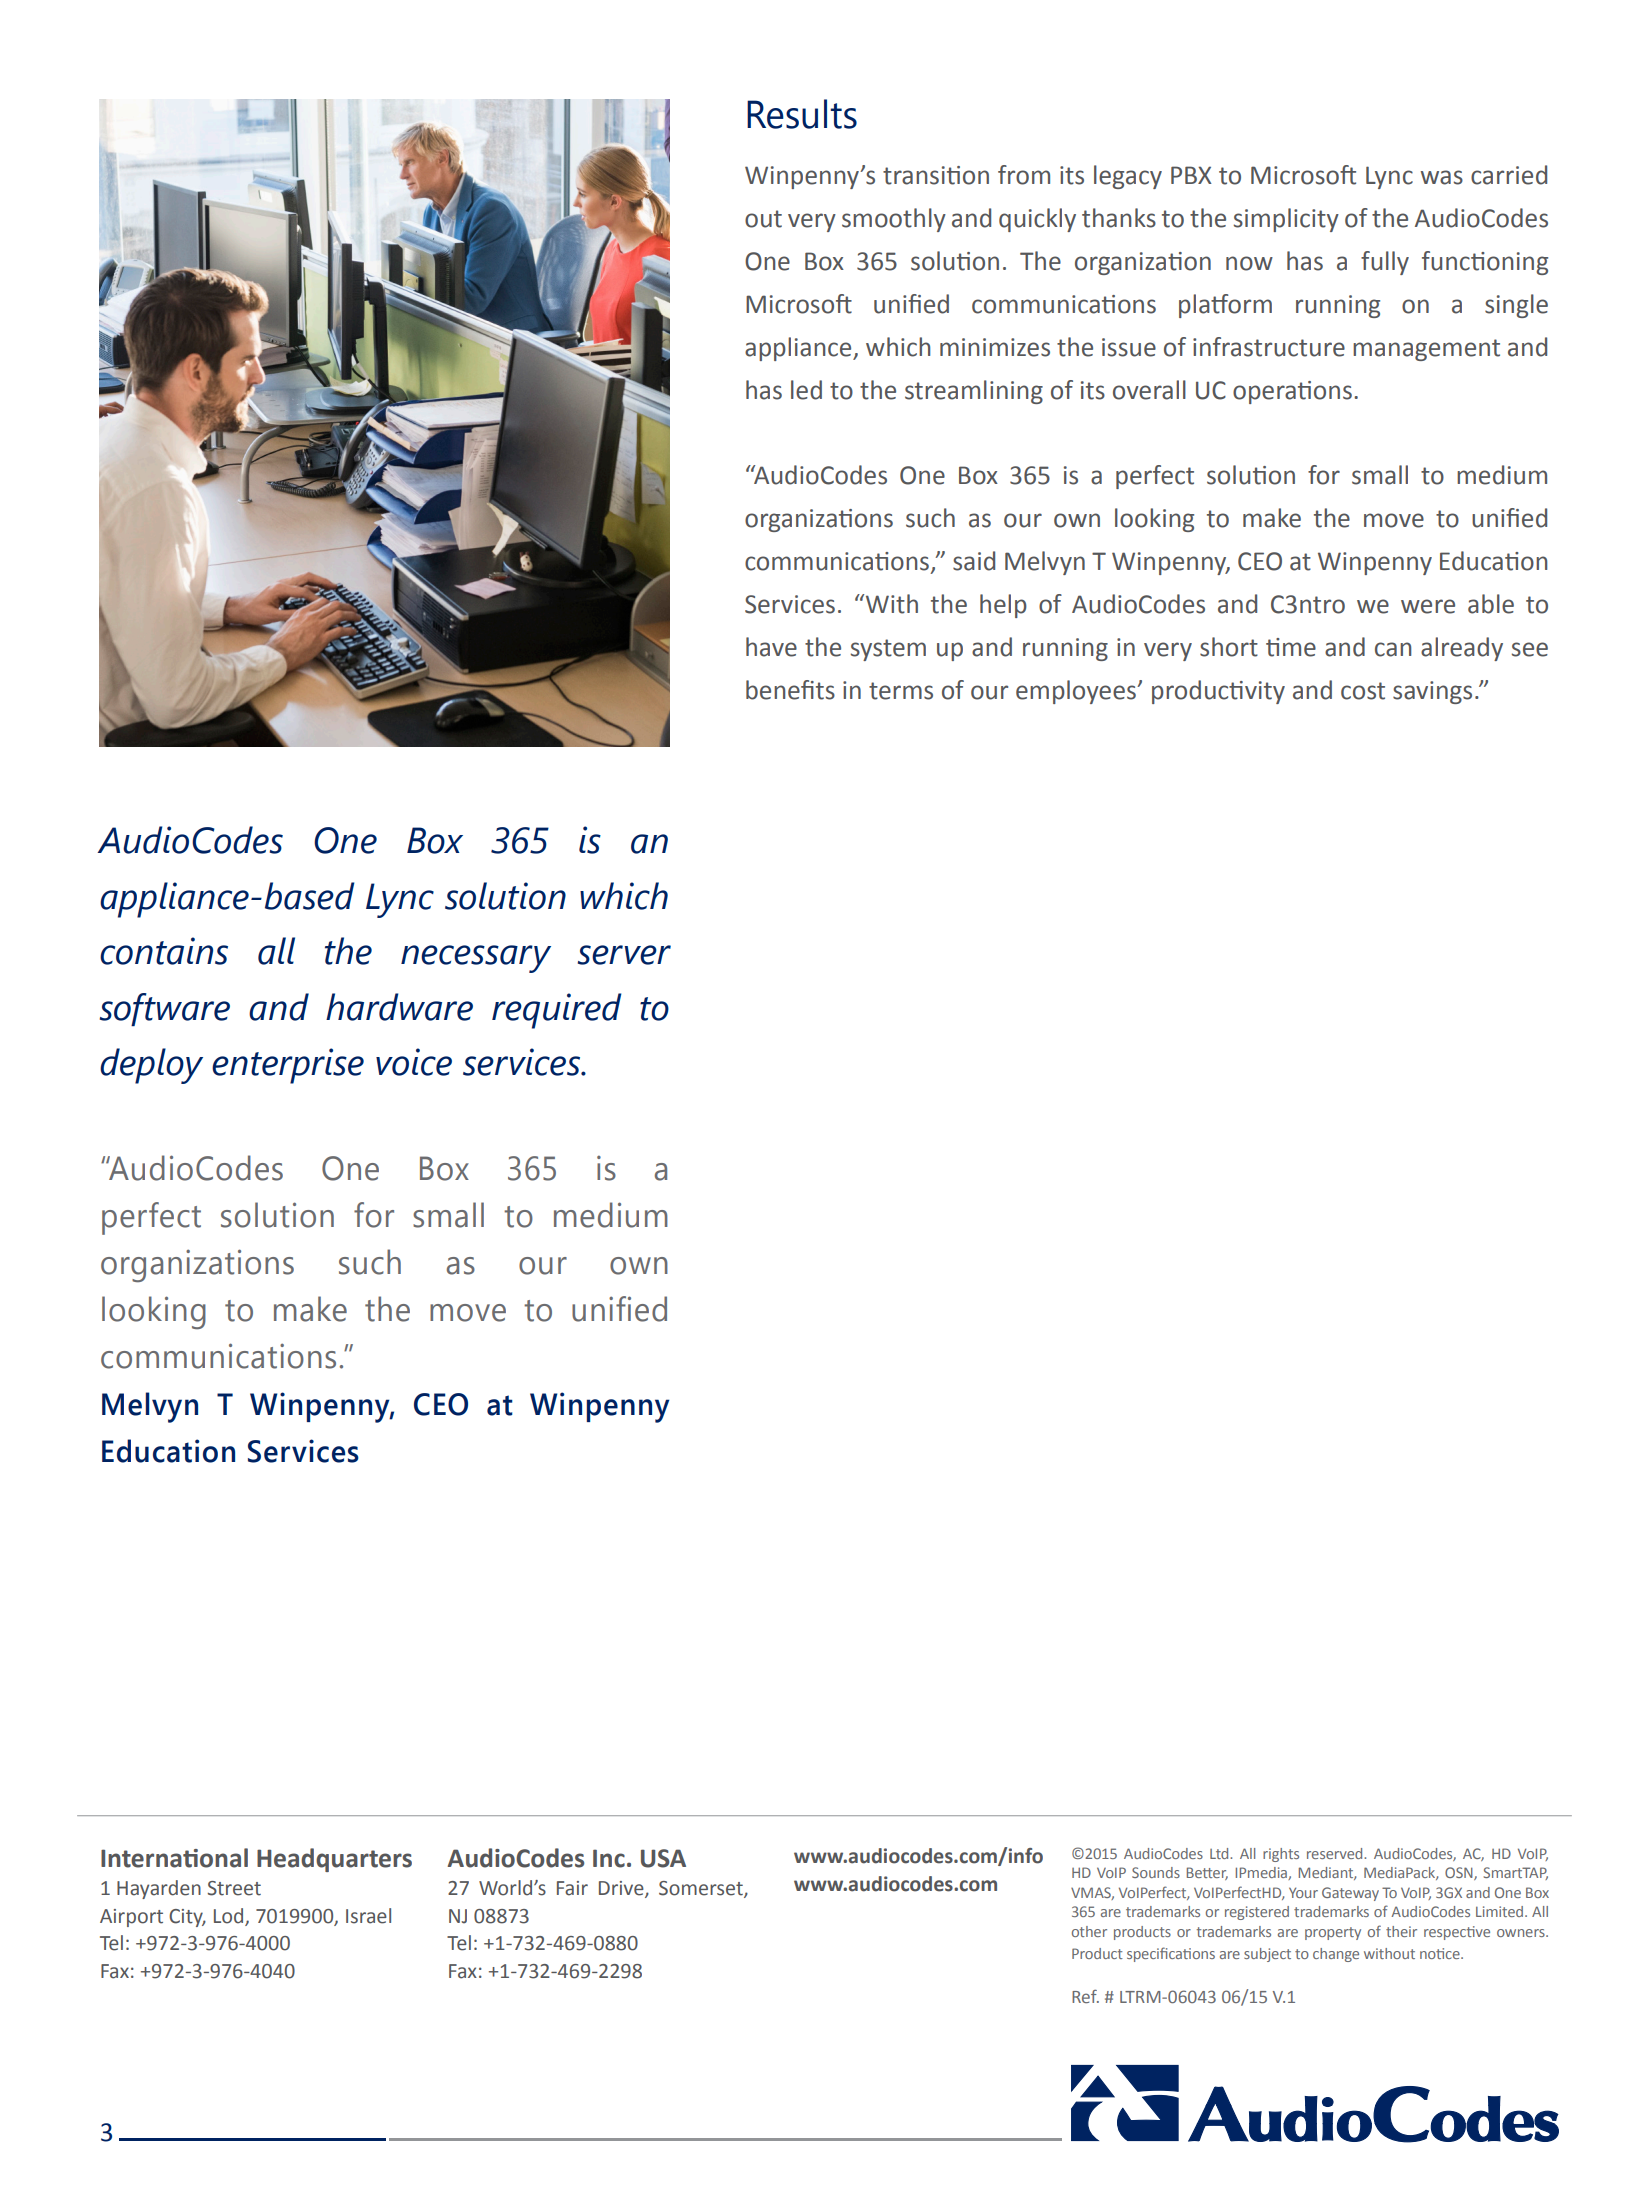  What do you see at coordinates (802, 114) in the screenshot?
I see `Results` at bounding box center [802, 114].
